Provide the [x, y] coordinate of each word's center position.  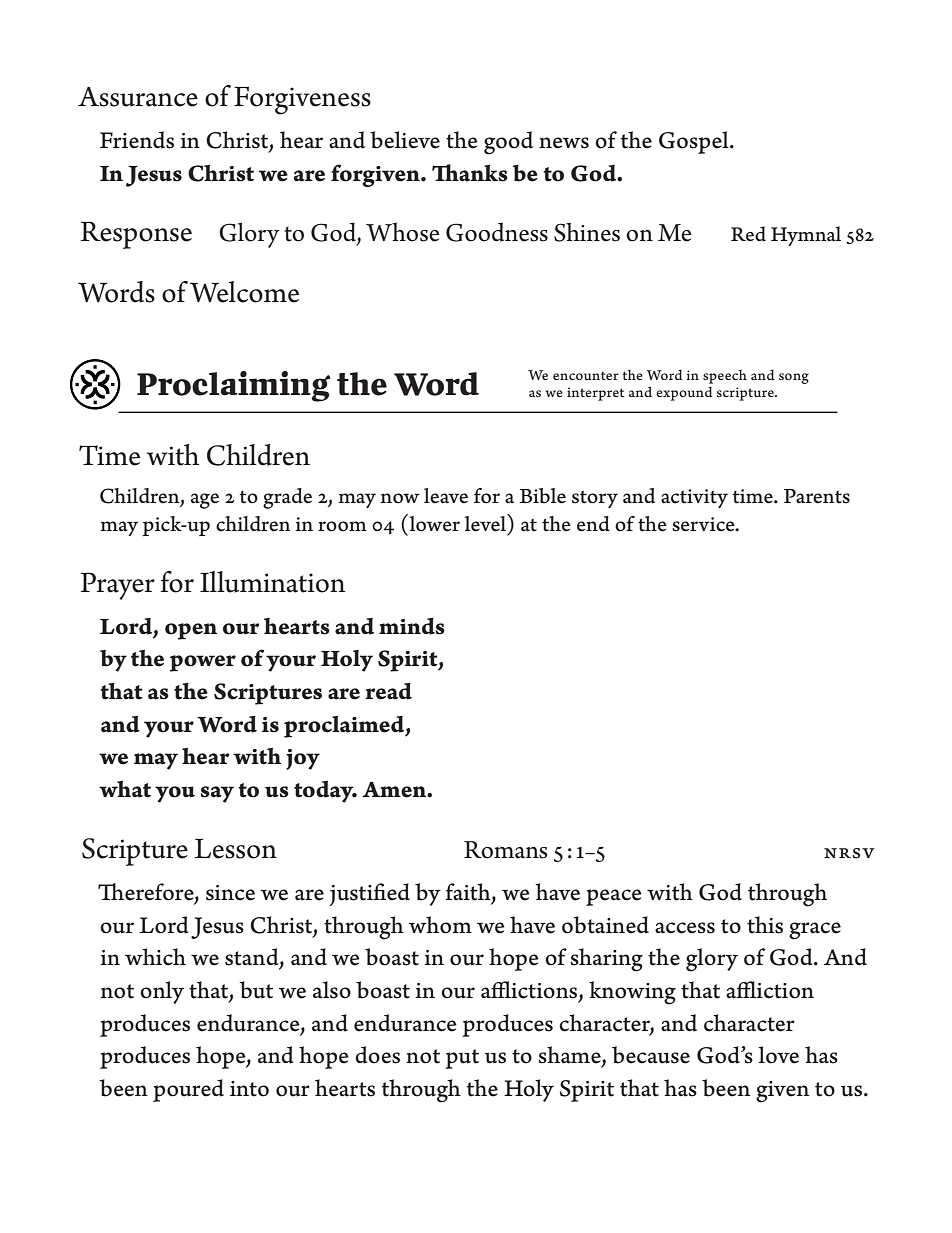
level [486, 523]
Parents [817, 496]
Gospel [695, 142]
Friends [137, 140]
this [765, 925]
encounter [586, 375]
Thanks [470, 173]
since [230, 893]
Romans [505, 850]
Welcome [244, 292]
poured [188, 1090]
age [205, 501]
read [388, 691]
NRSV [849, 853]
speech [725, 377]
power [203, 663]
